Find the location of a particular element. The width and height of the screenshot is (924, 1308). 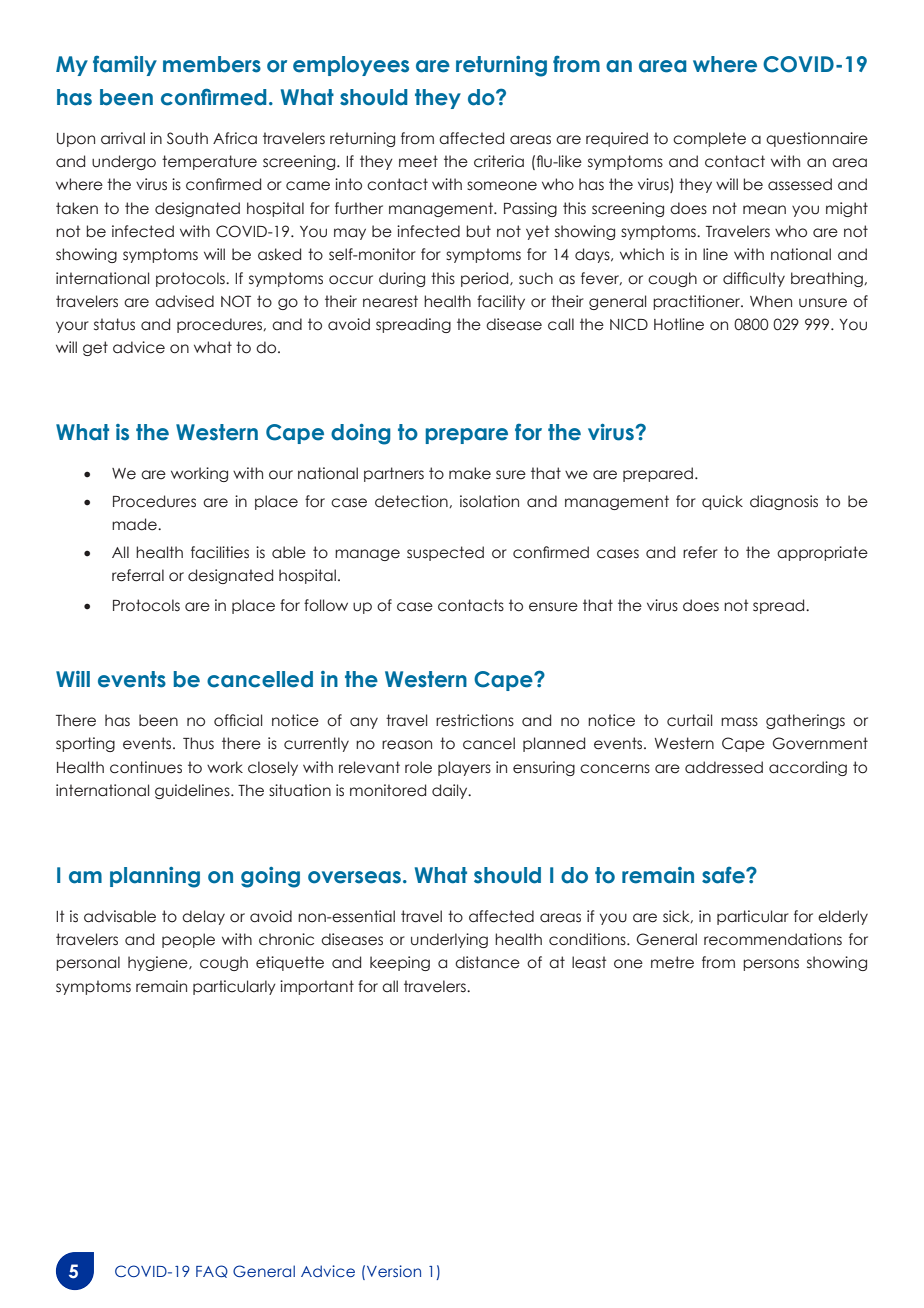

official is located at coordinates (238, 720).
